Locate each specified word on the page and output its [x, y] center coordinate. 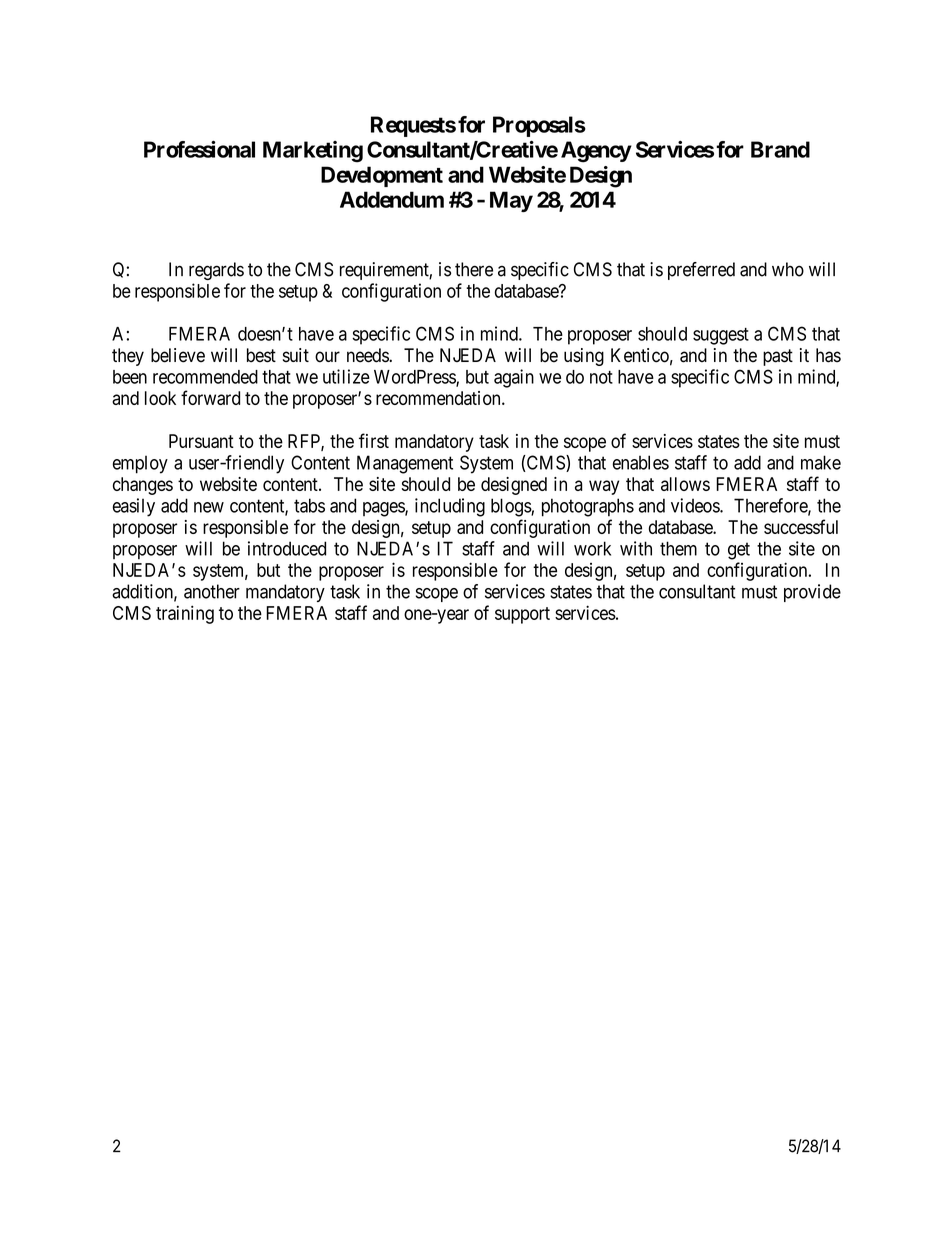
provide [812, 593]
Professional [199, 149]
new [209, 507]
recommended [205, 377]
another [212, 591]
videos [696, 505]
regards [216, 271]
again [514, 378]
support [522, 615]
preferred [701, 271]
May [511, 201]
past [778, 357]
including [450, 507]
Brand [780, 149]
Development [382, 176]
